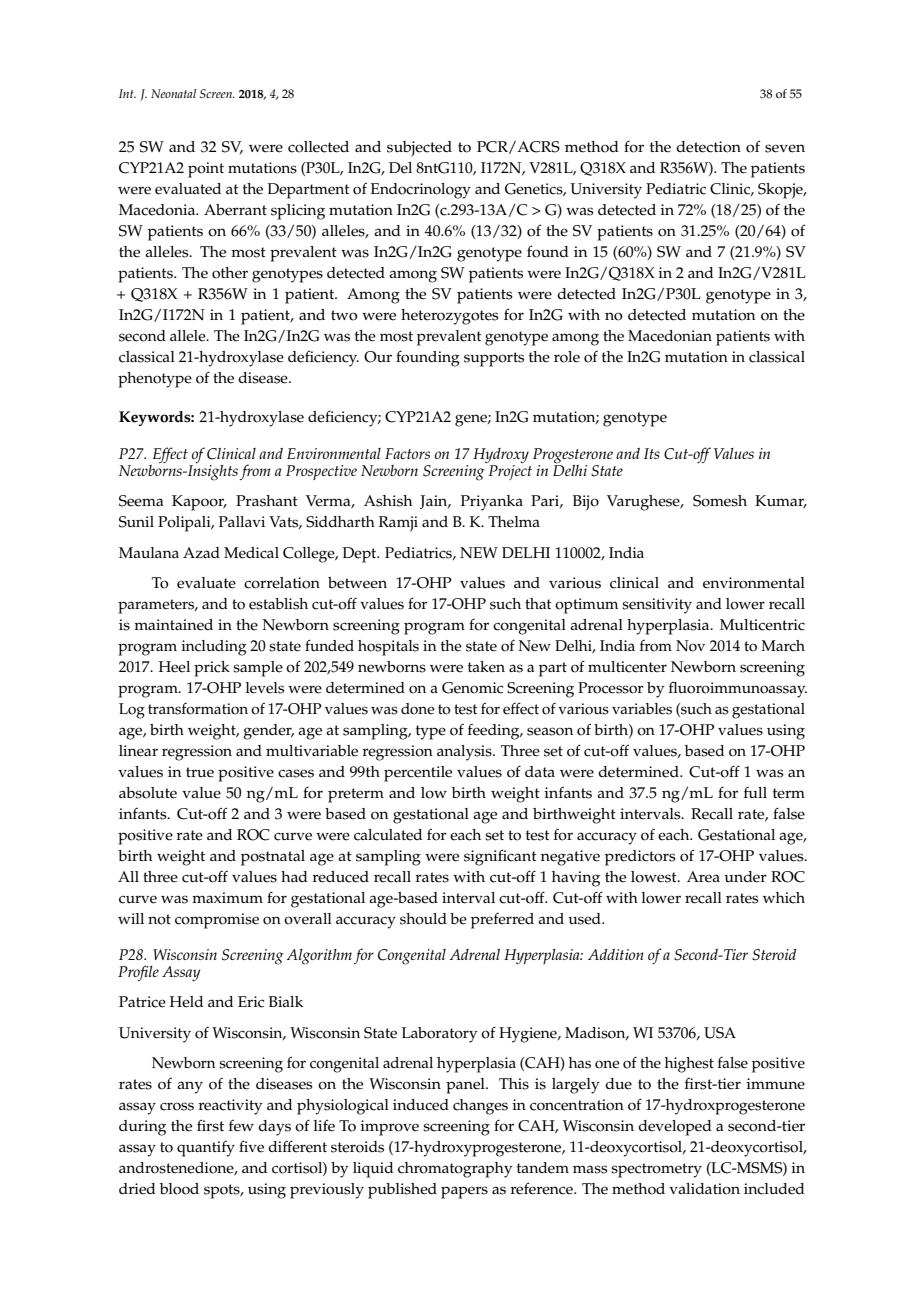 The image size is (924, 1308). What do you see at coordinates (708, 147) in the image?
I see `detection` at bounding box center [708, 147].
